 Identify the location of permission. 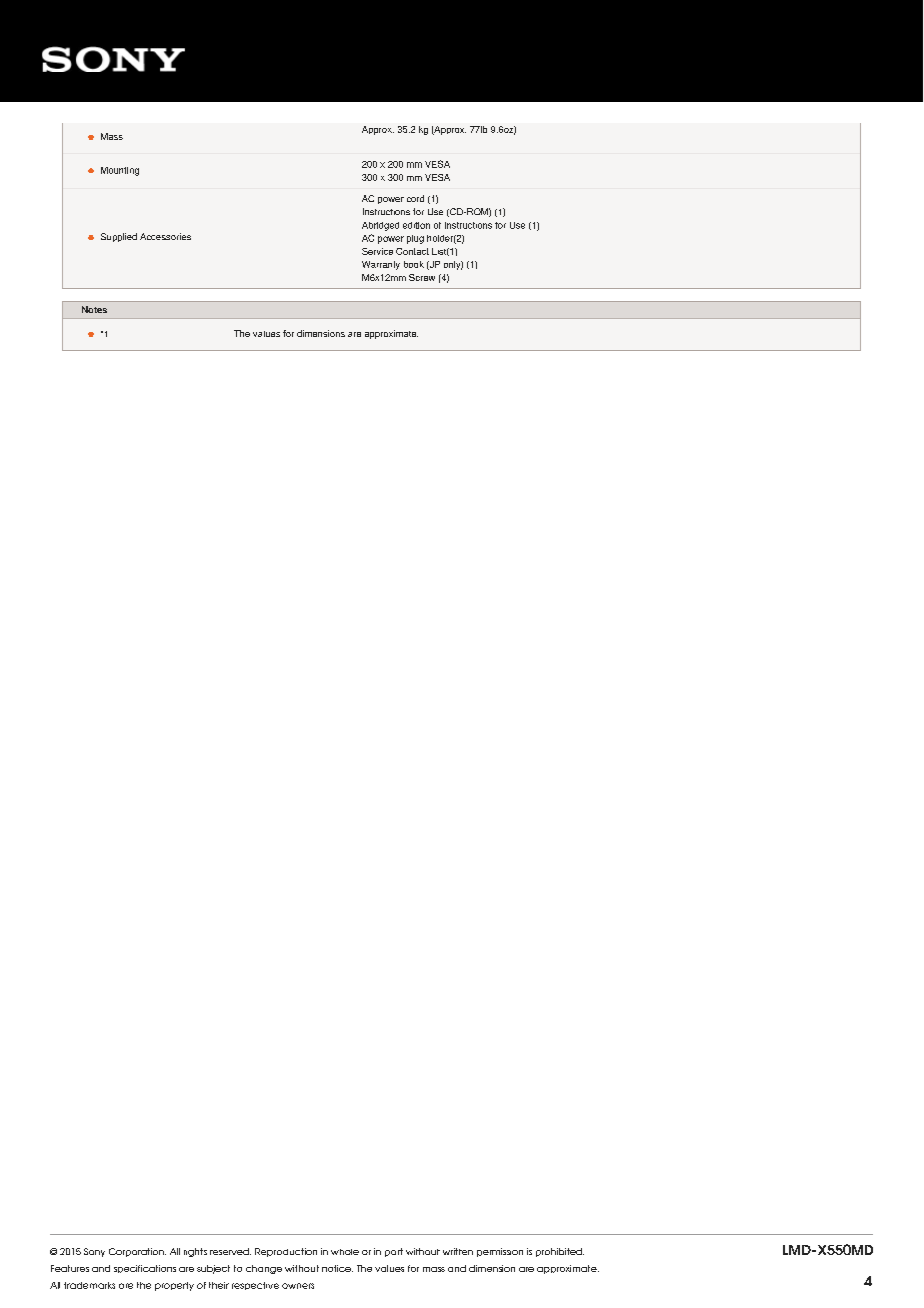
(500, 1252).
